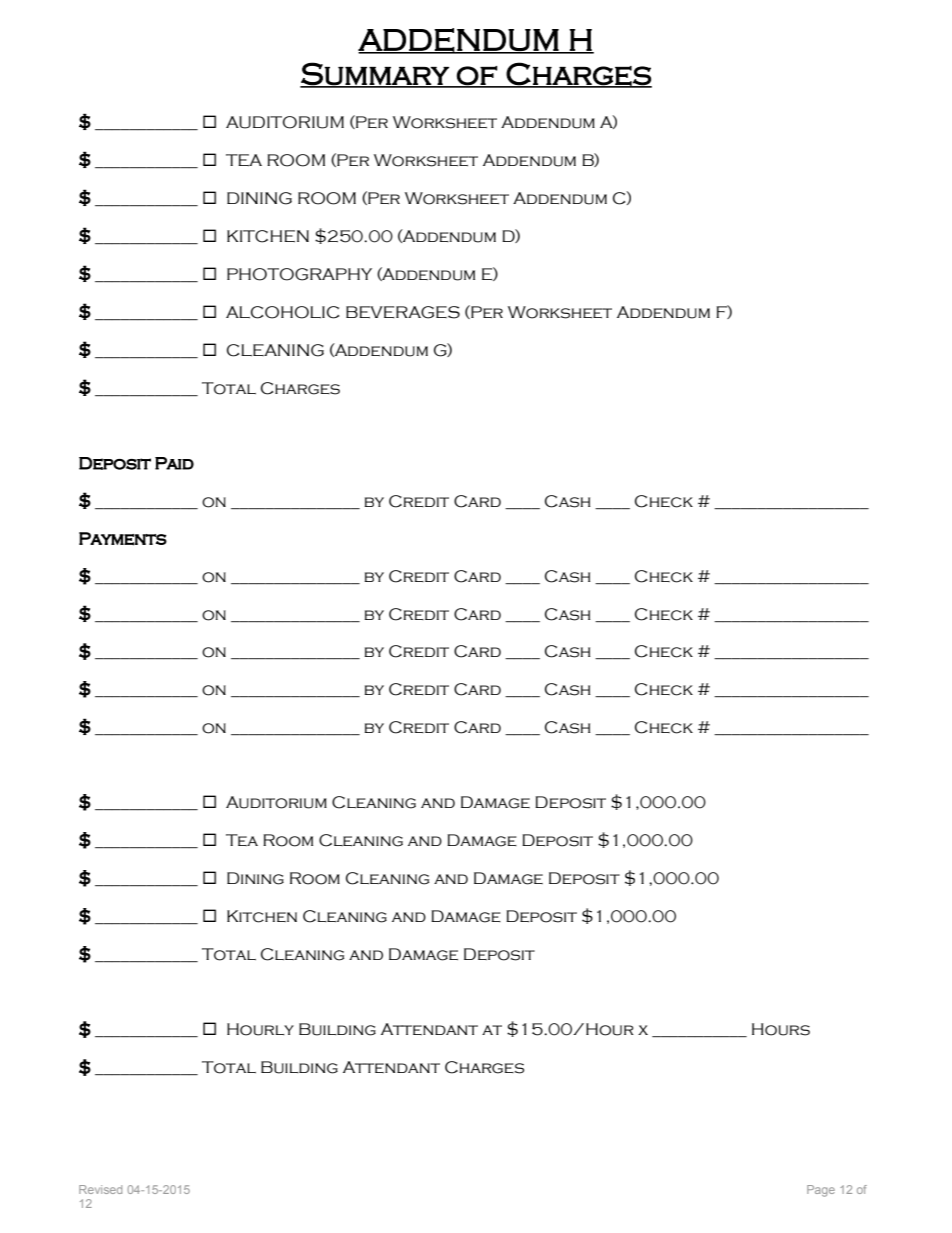 Image resolution: width=952 pixels, height=1233 pixels. Describe the element at coordinates (299, 274) in the screenshot. I see `PHOTOGRAPHY` at that location.
